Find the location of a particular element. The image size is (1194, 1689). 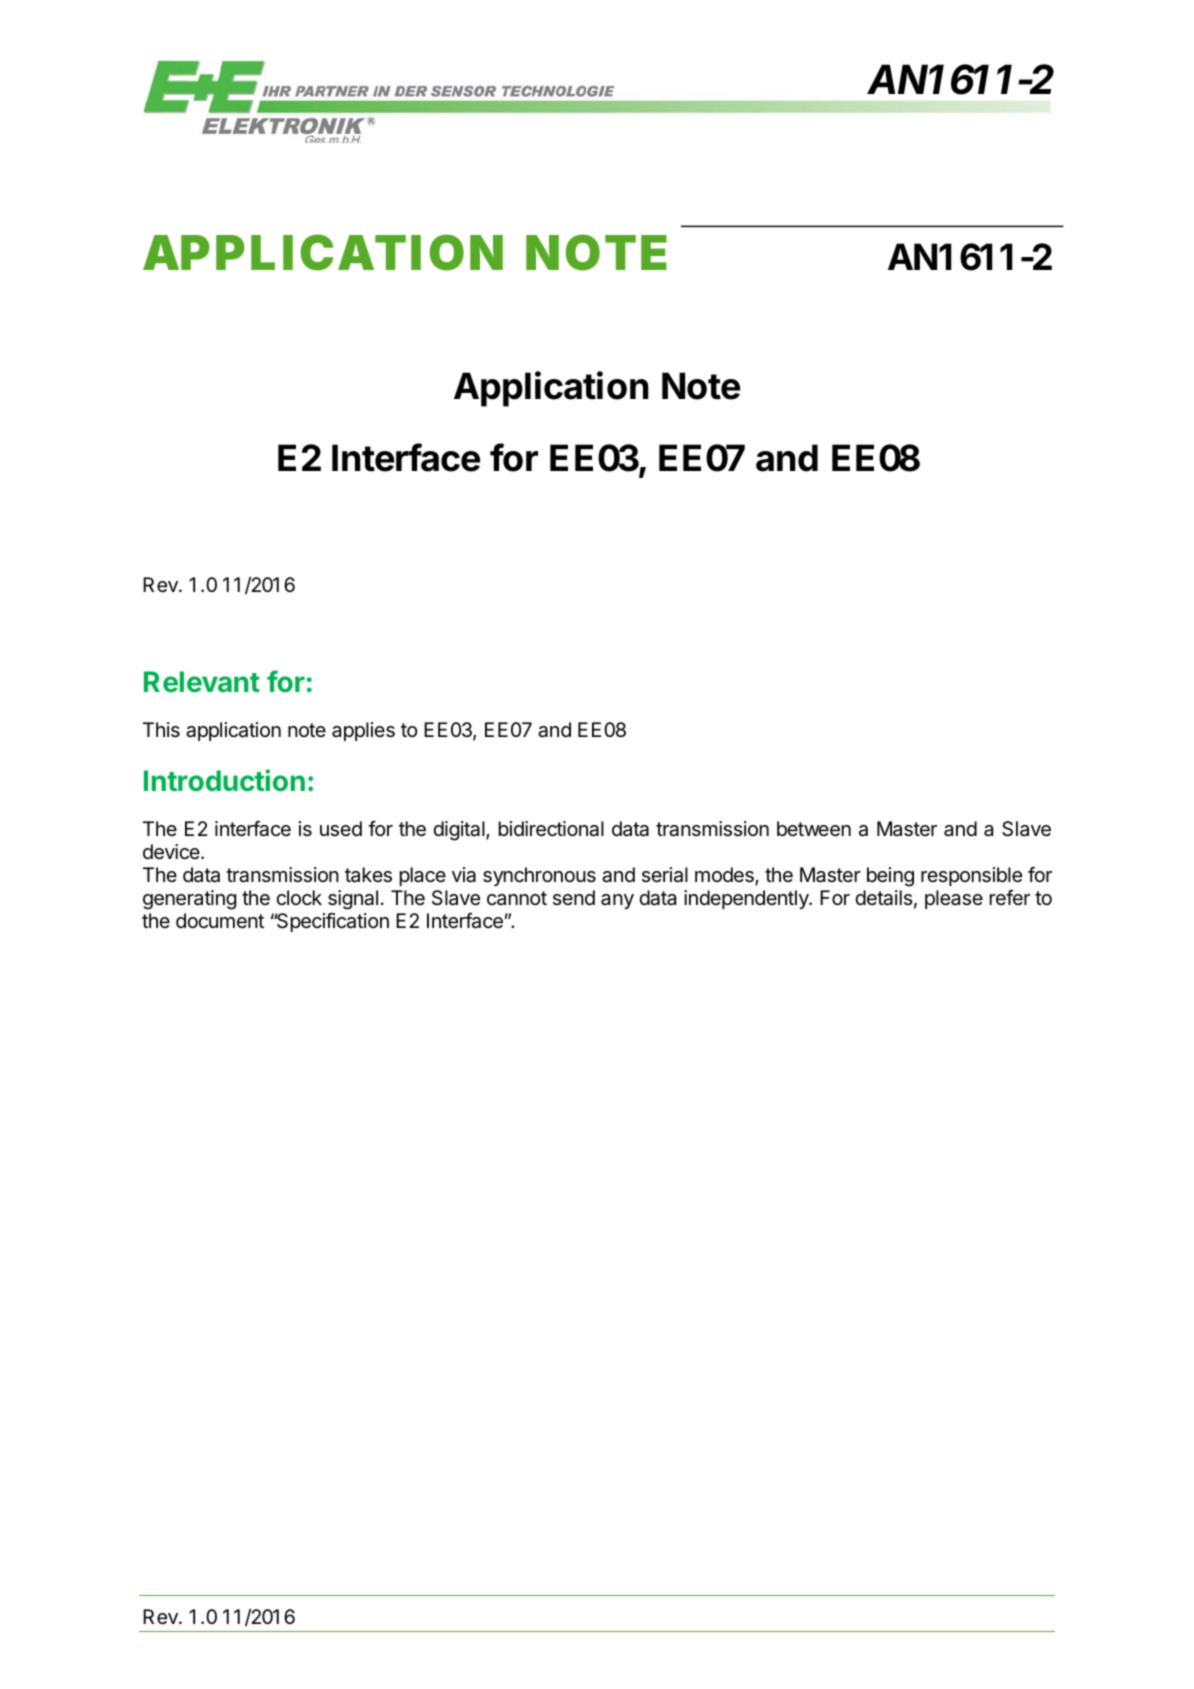

being is located at coordinates (890, 877).
